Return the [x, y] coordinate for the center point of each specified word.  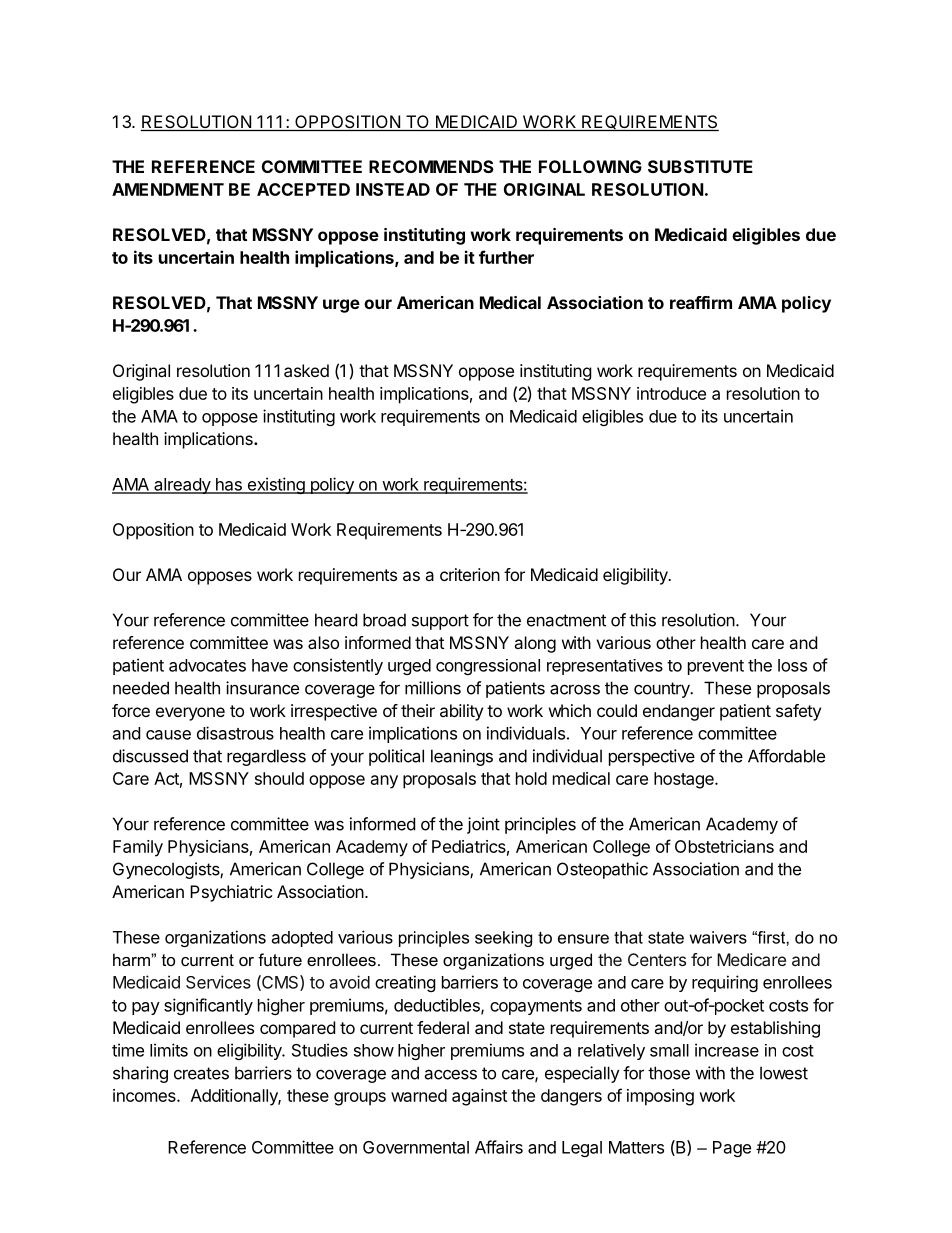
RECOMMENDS [431, 166]
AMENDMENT [168, 189]
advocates [207, 665]
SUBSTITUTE [700, 166]
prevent [716, 667]
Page [732, 1149]
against [479, 1097]
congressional [488, 667]
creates [201, 1073]
